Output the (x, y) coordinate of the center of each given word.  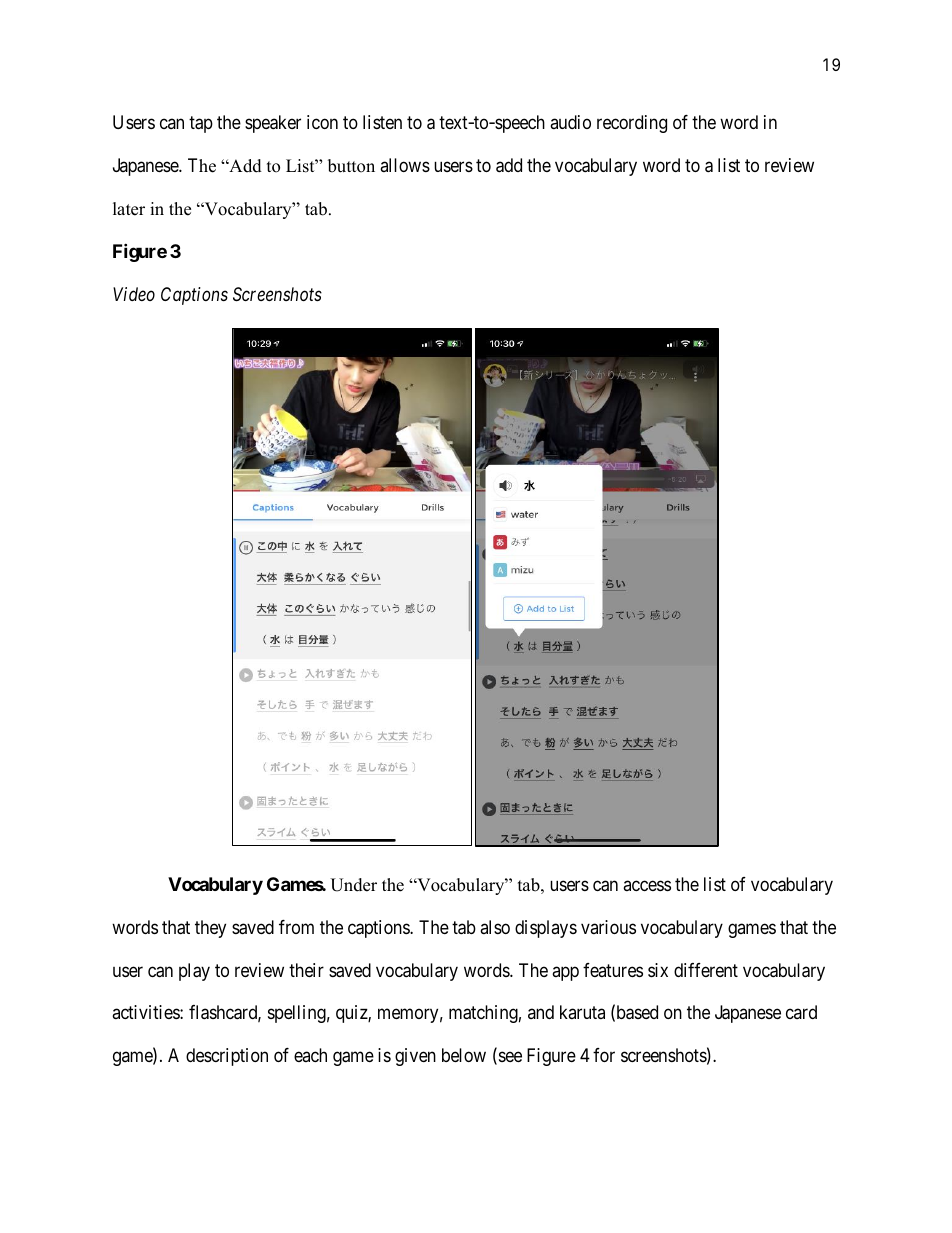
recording (632, 124)
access (647, 885)
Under (353, 885)
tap (201, 124)
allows (405, 165)
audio (570, 122)
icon (322, 122)
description (227, 1057)
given (415, 1057)
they (210, 929)
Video (134, 294)
